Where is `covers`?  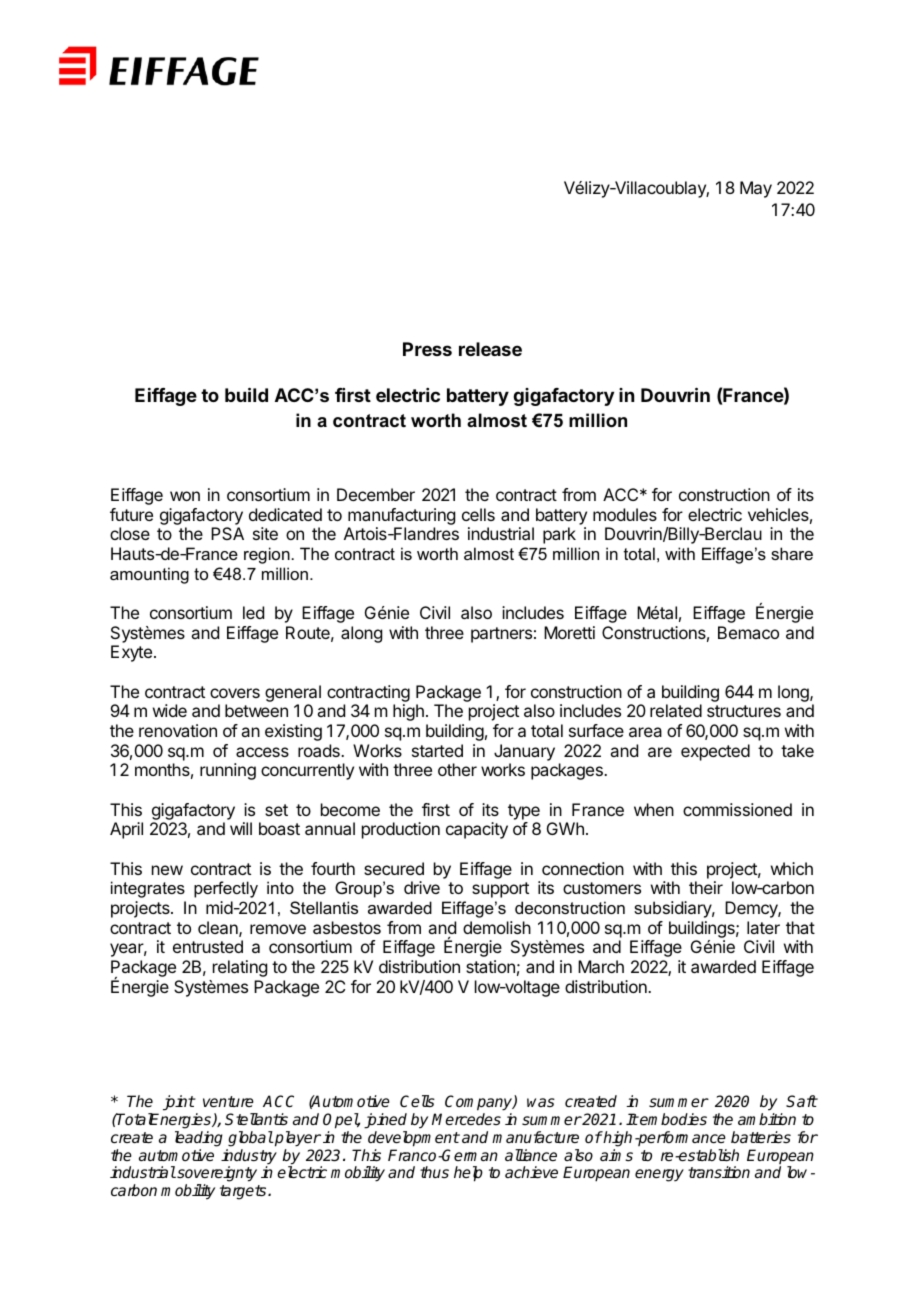
covers is located at coordinates (235, 693).
